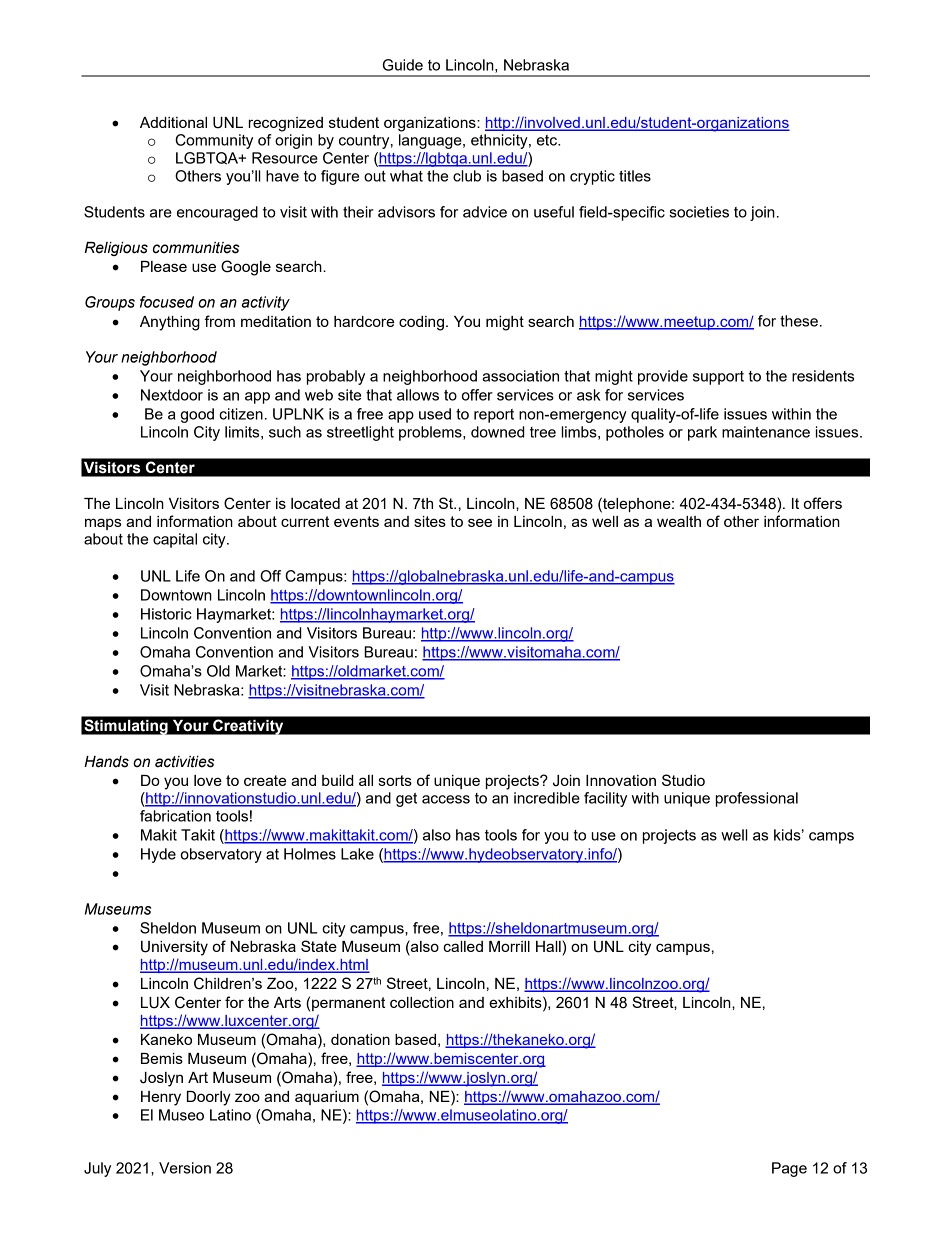 The width and height of the document is (952, 1233). Describe the element at coordinates (679, 521) in the document. I see `wealth` at that location.
